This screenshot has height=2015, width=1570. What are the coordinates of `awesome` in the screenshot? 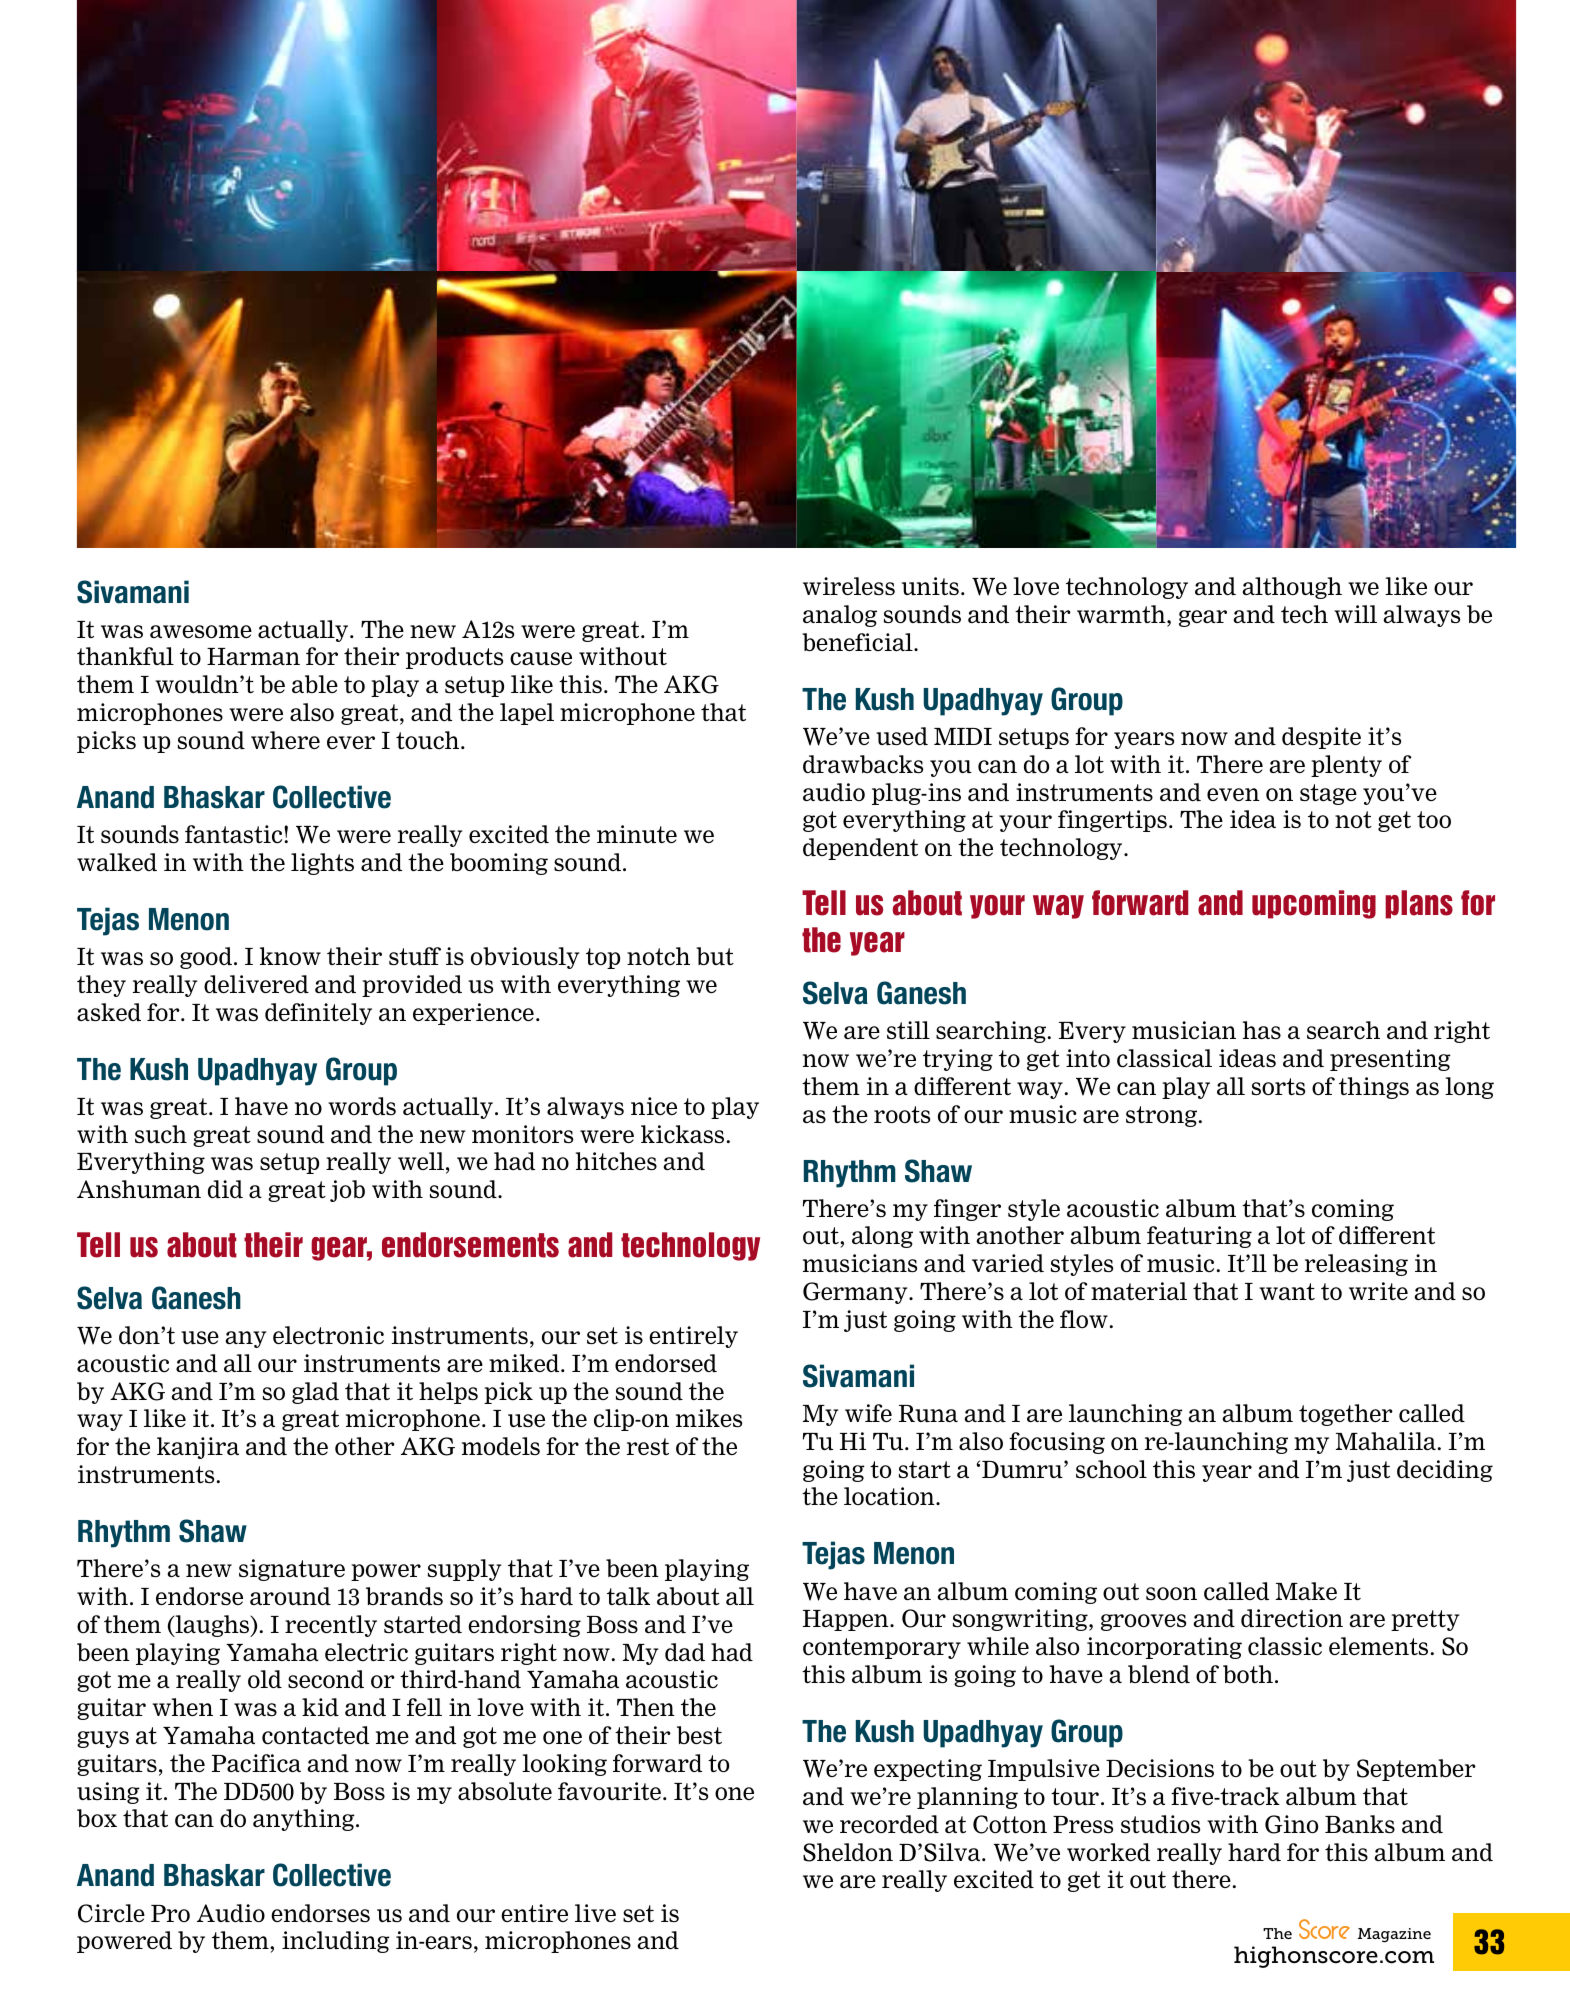 It's located at (201, 631).
